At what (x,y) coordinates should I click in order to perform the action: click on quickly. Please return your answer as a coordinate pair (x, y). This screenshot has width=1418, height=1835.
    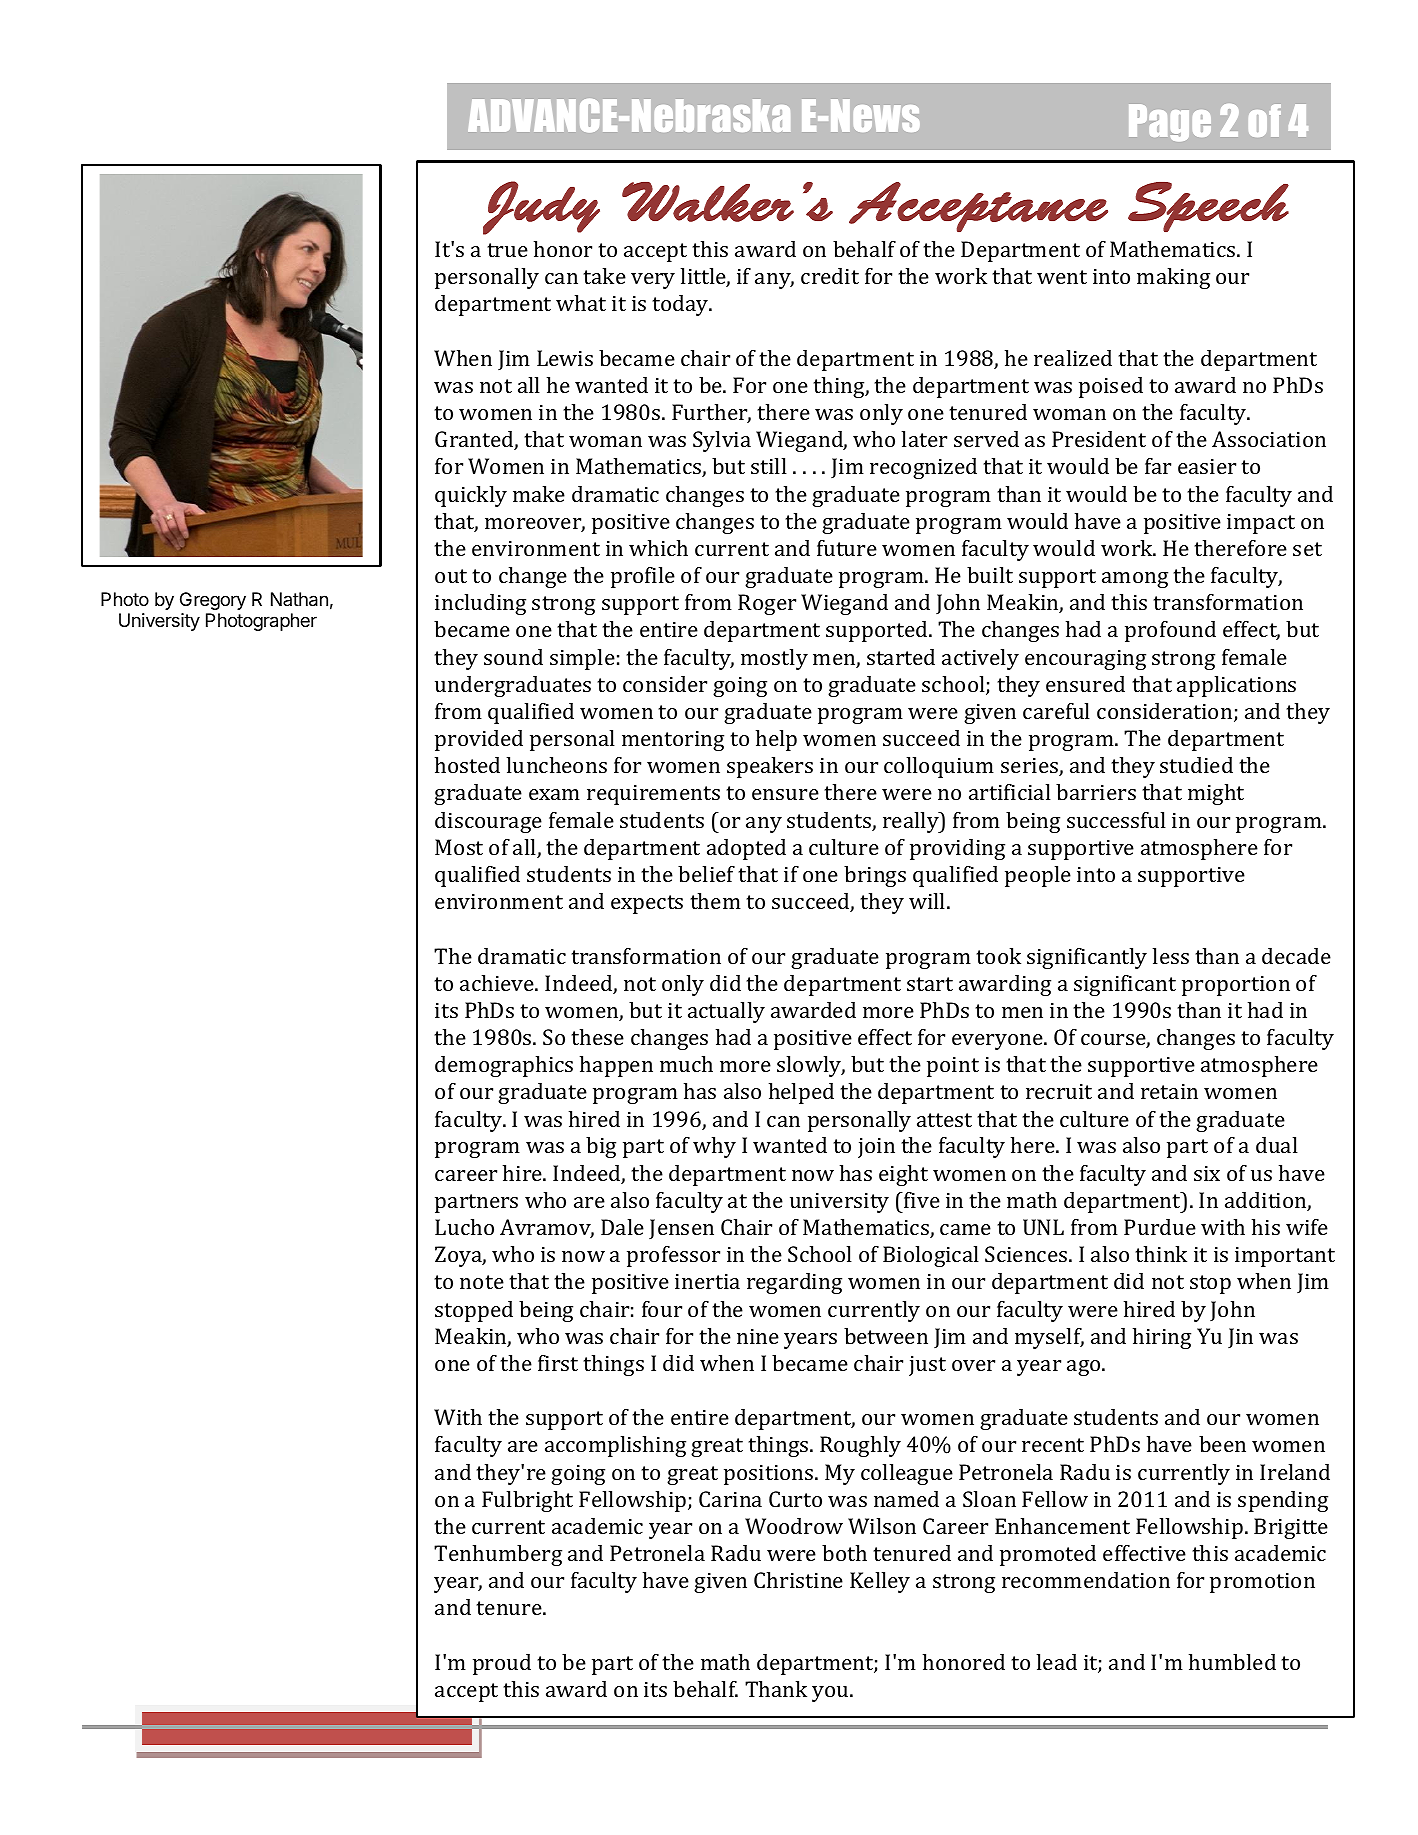
    Looking at the image, I should click on (471, 496).
